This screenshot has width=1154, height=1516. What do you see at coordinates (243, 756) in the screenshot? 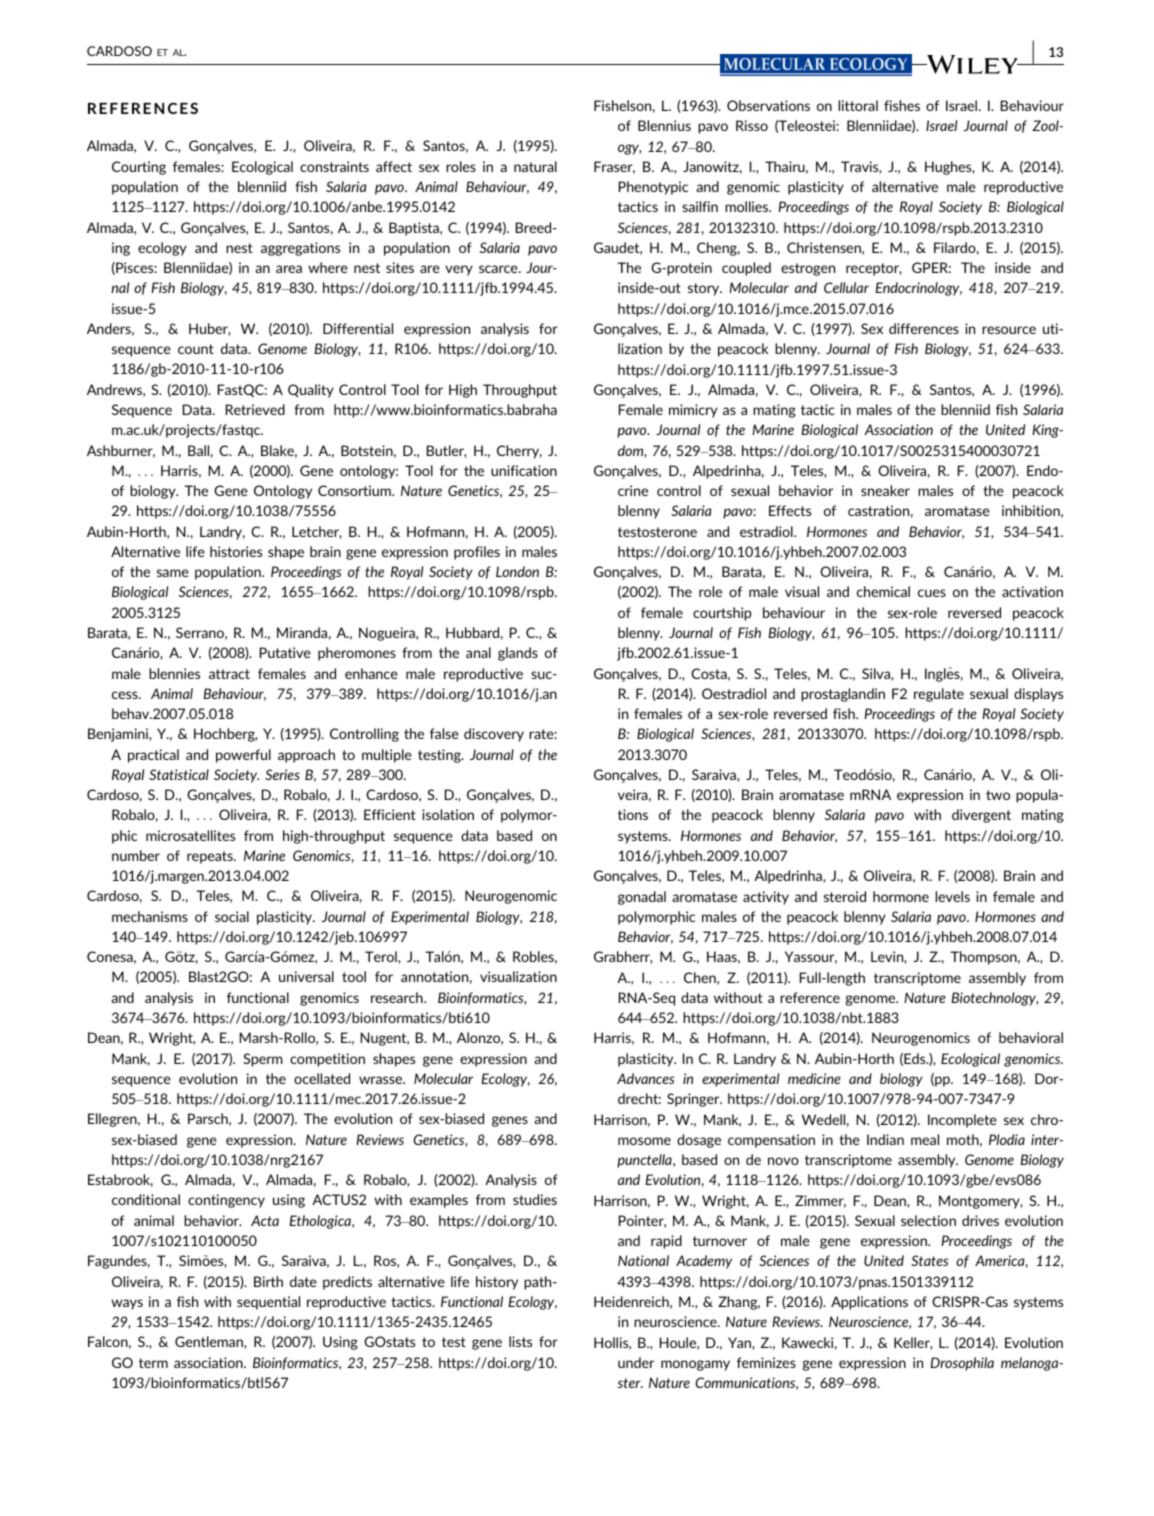
I see `powerful` at bounding box center [243, 756].
